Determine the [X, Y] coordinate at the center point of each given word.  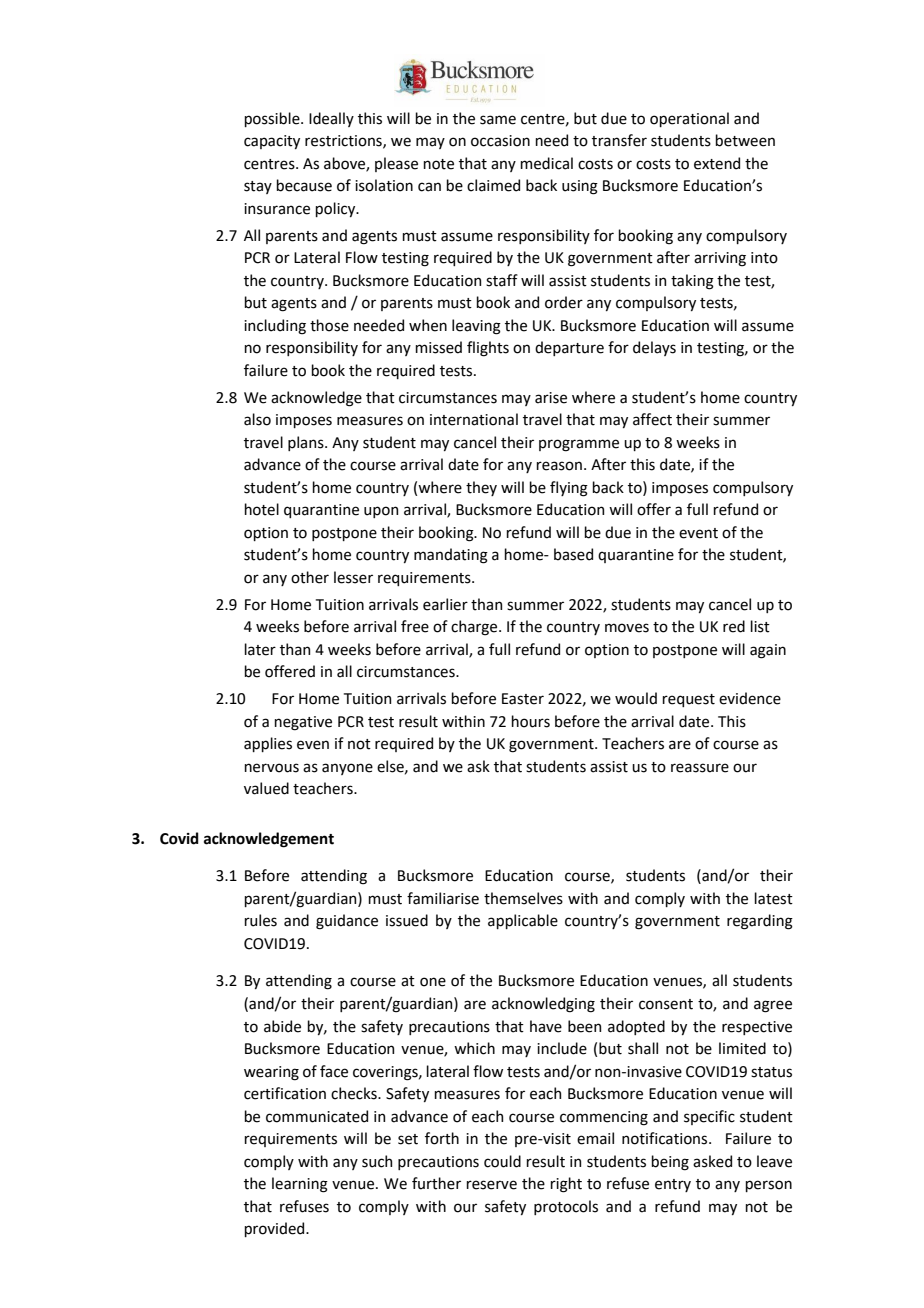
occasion [500, 141]
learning [300, 1185]
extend [717, 163]
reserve [491, 1185]
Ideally [331, 119]
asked [712, 1161]
